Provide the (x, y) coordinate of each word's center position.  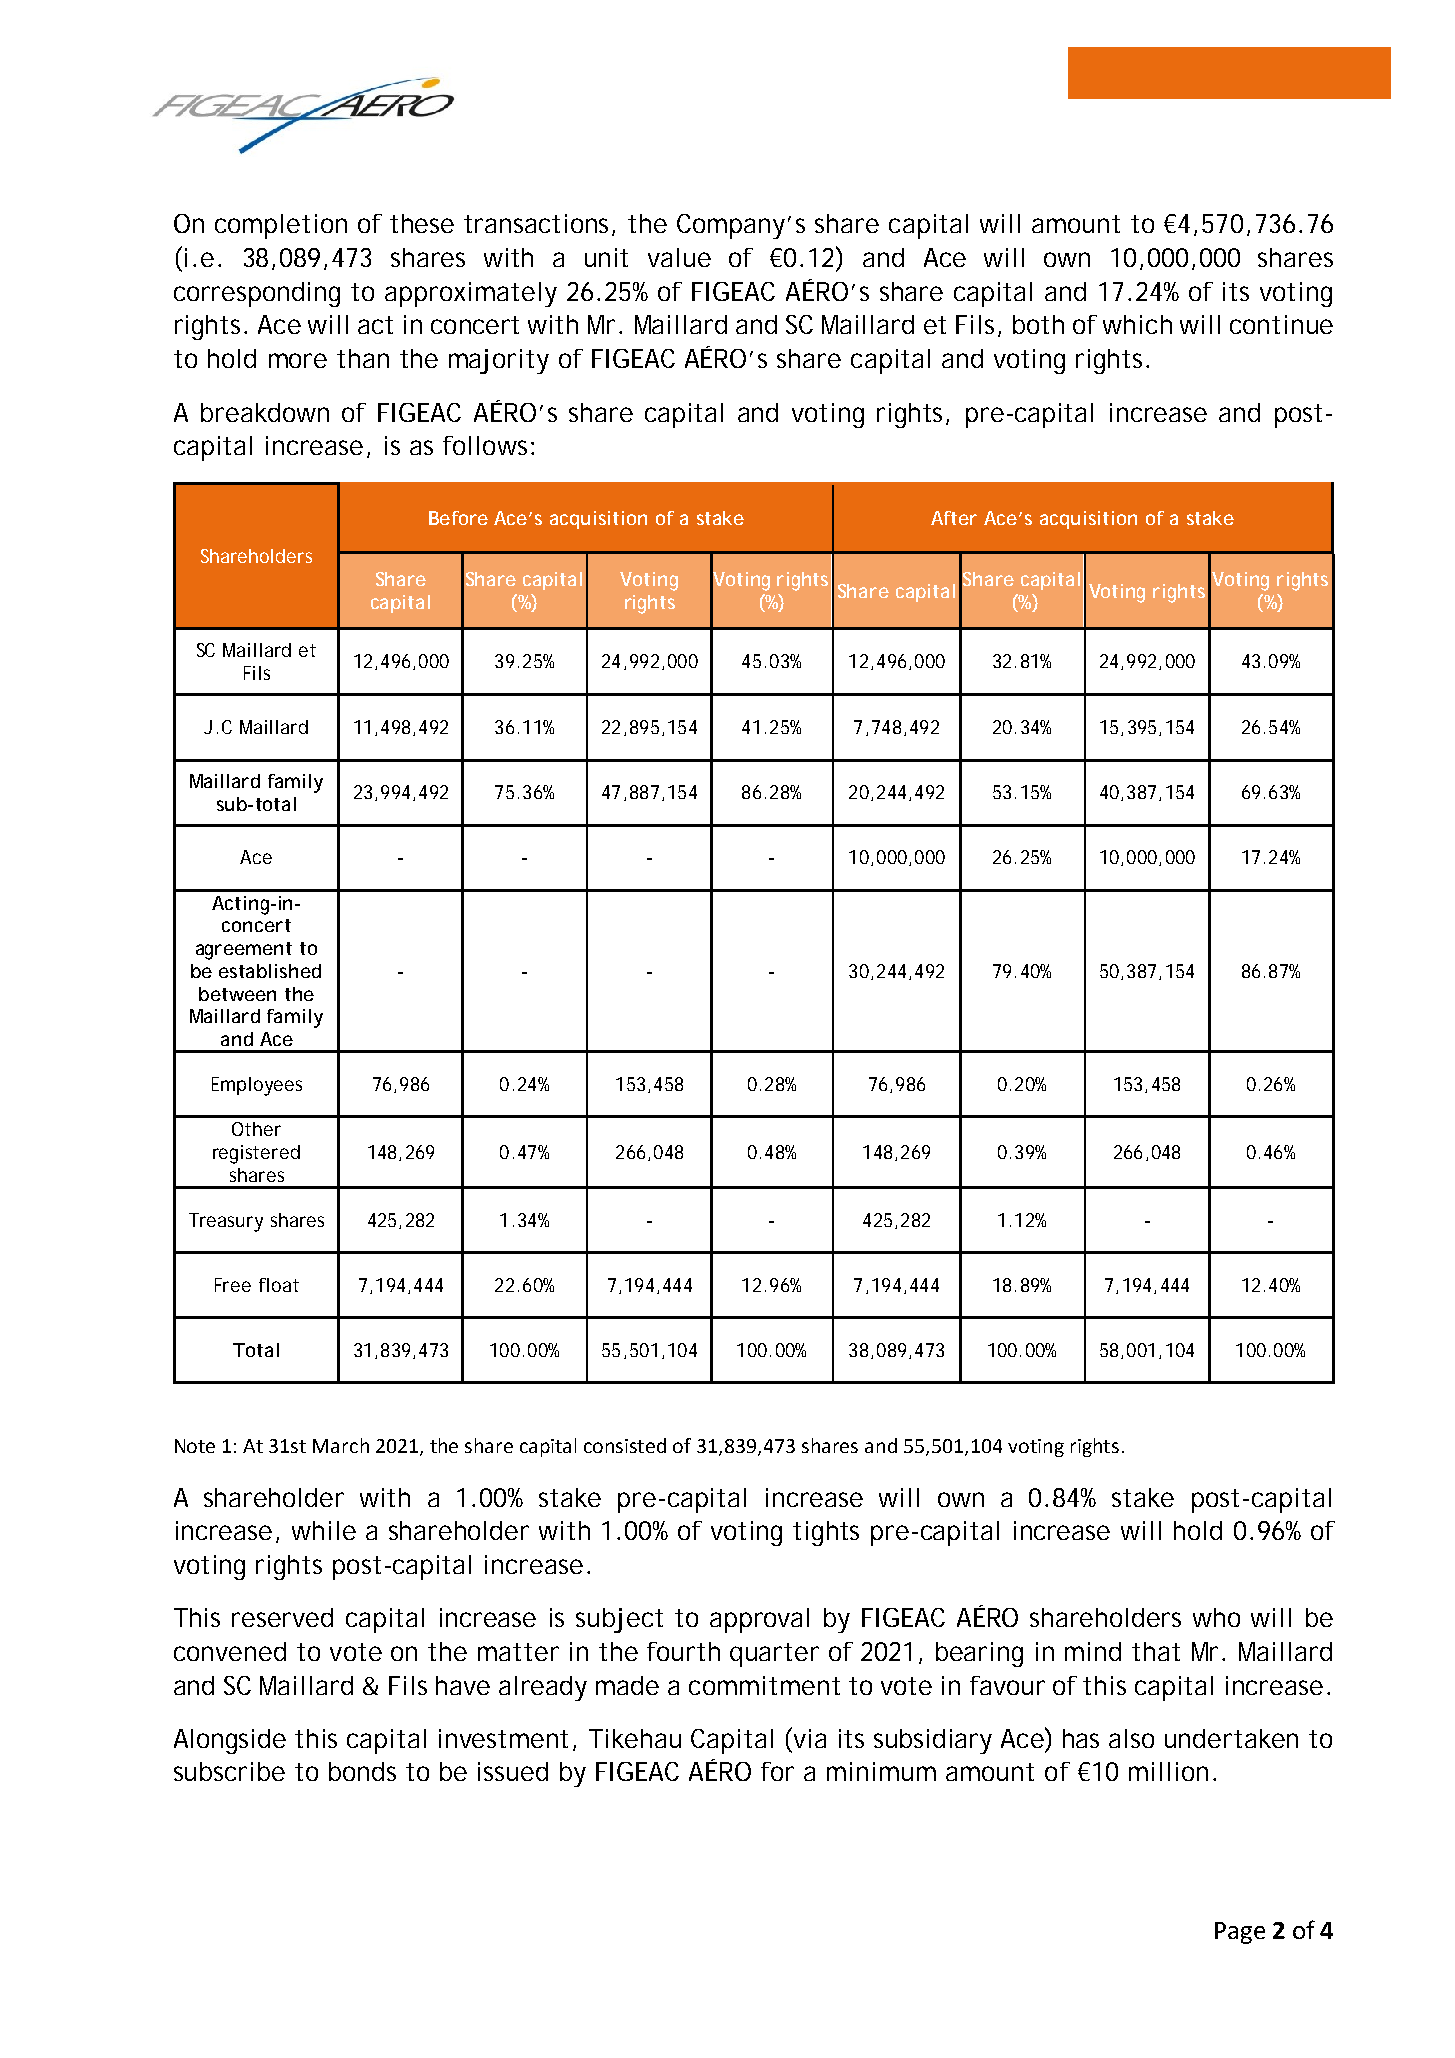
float (279, 1285)
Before (458, 518)
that (1156, 1651)
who (1216, 1617)
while (324, 1530)
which (1137, 324)
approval (759, 1620)
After (954, 518)
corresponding (257, 294)
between (237, 994)
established (270, 971)
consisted (625, 1445)
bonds (362, 1771)
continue (1281, 324)
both (1038, 324)
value (679, 257)
